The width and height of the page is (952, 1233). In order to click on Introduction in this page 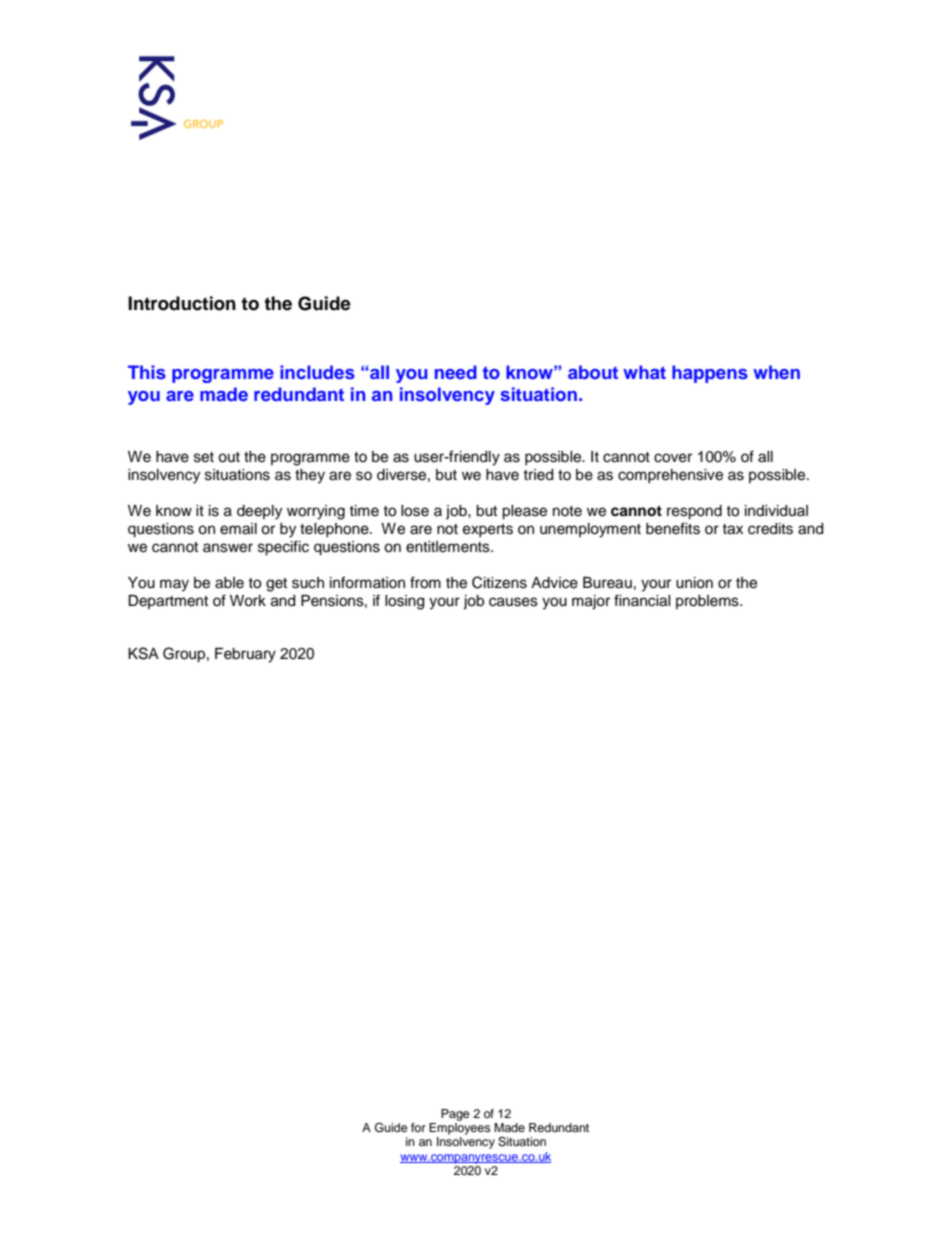, I will do `click(182, 303)`.
